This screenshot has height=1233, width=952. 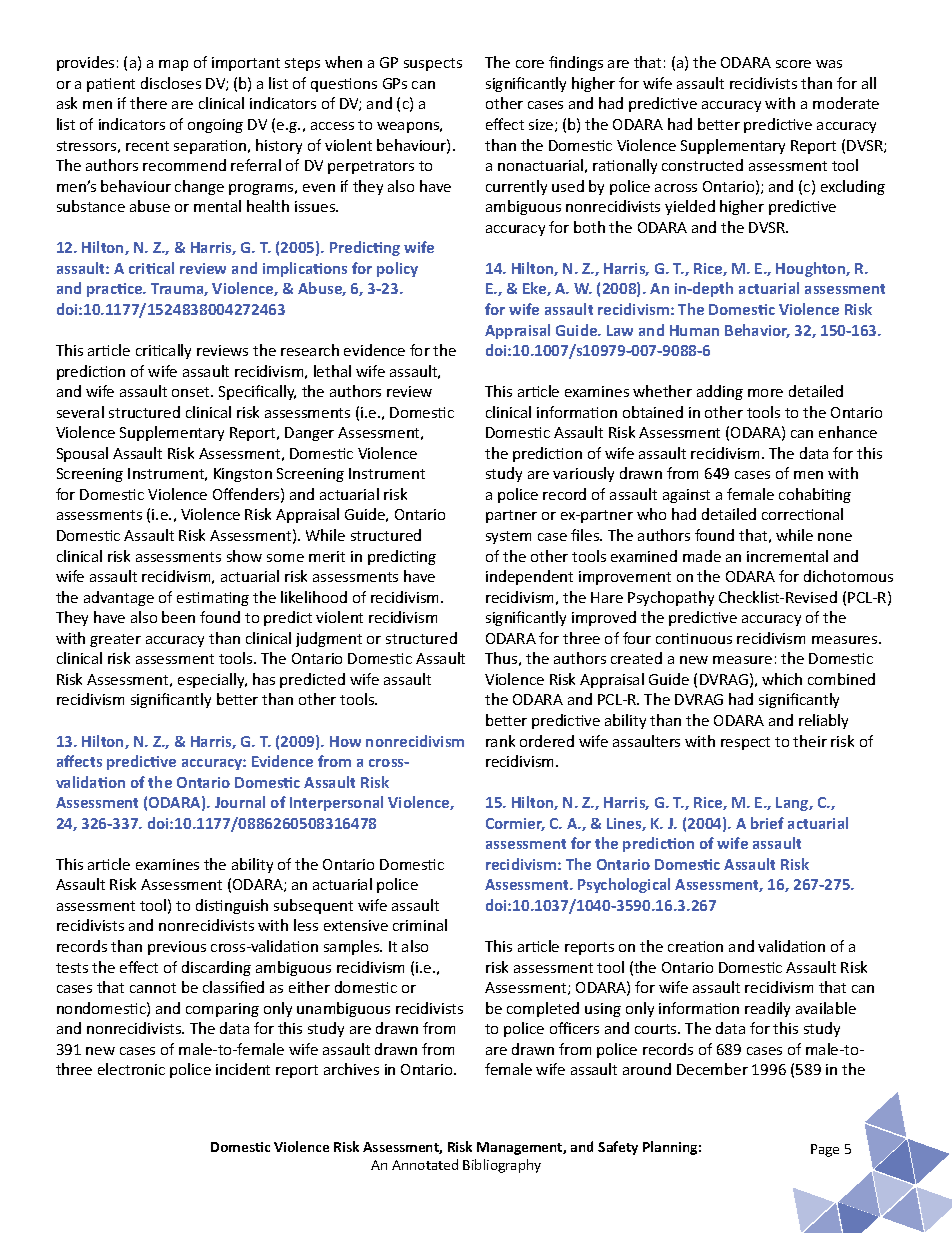 I want to click on been, so click(x=178, y=617).
